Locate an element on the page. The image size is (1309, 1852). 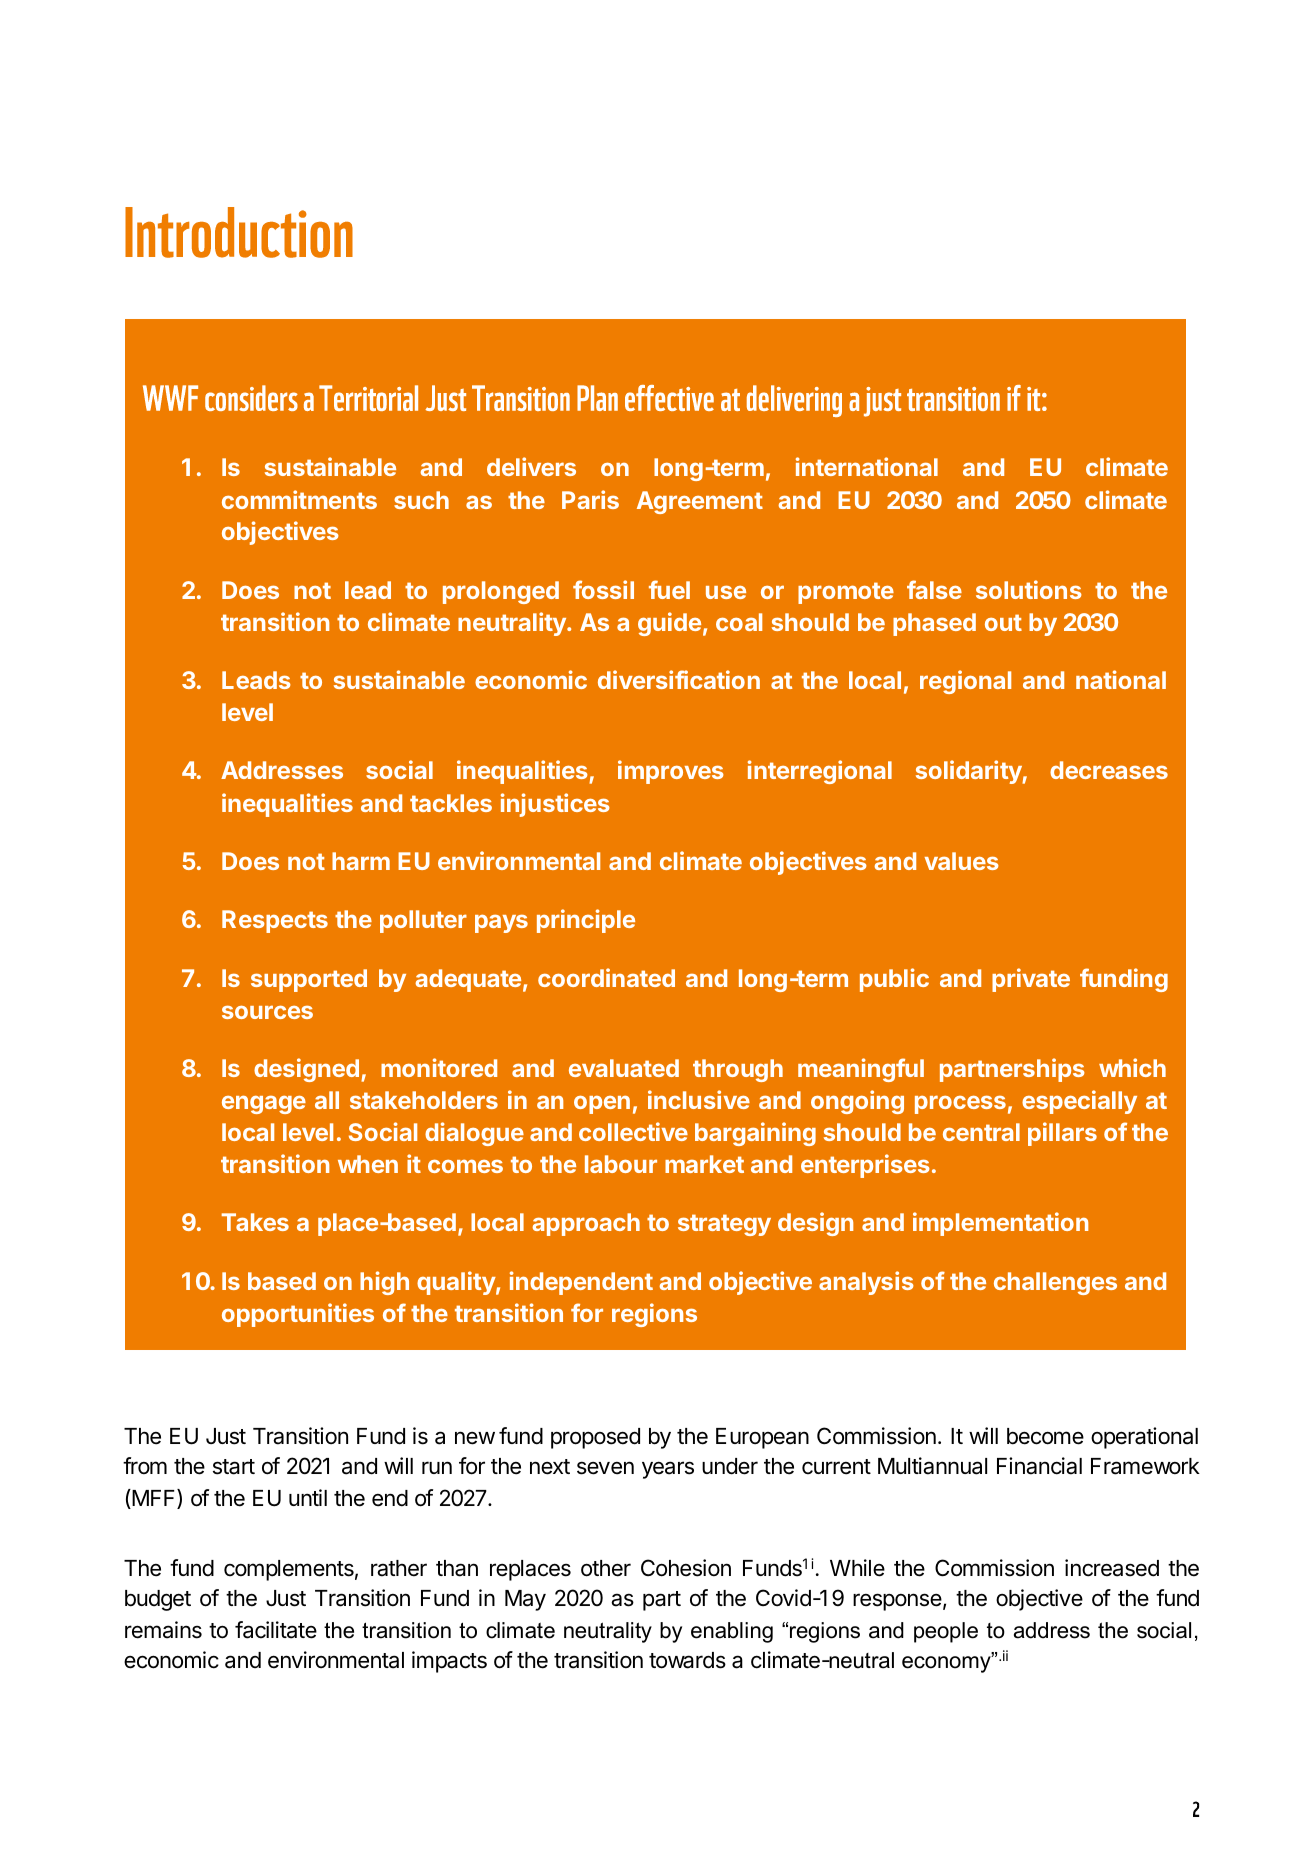
harm is located at coordinates (361, 861).
